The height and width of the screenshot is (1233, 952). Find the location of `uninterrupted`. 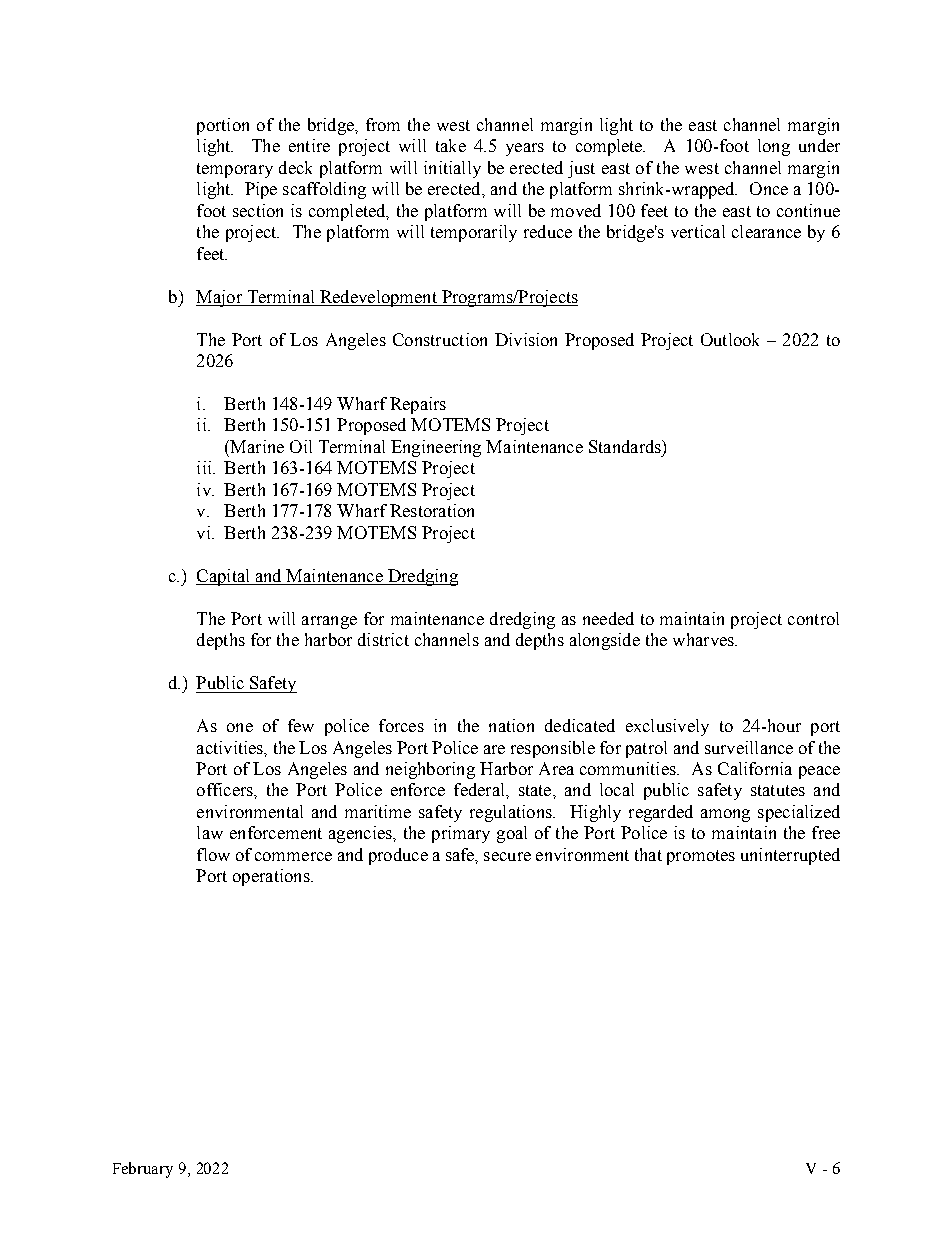

uninterrupted is located at coordinates (790, 856).
